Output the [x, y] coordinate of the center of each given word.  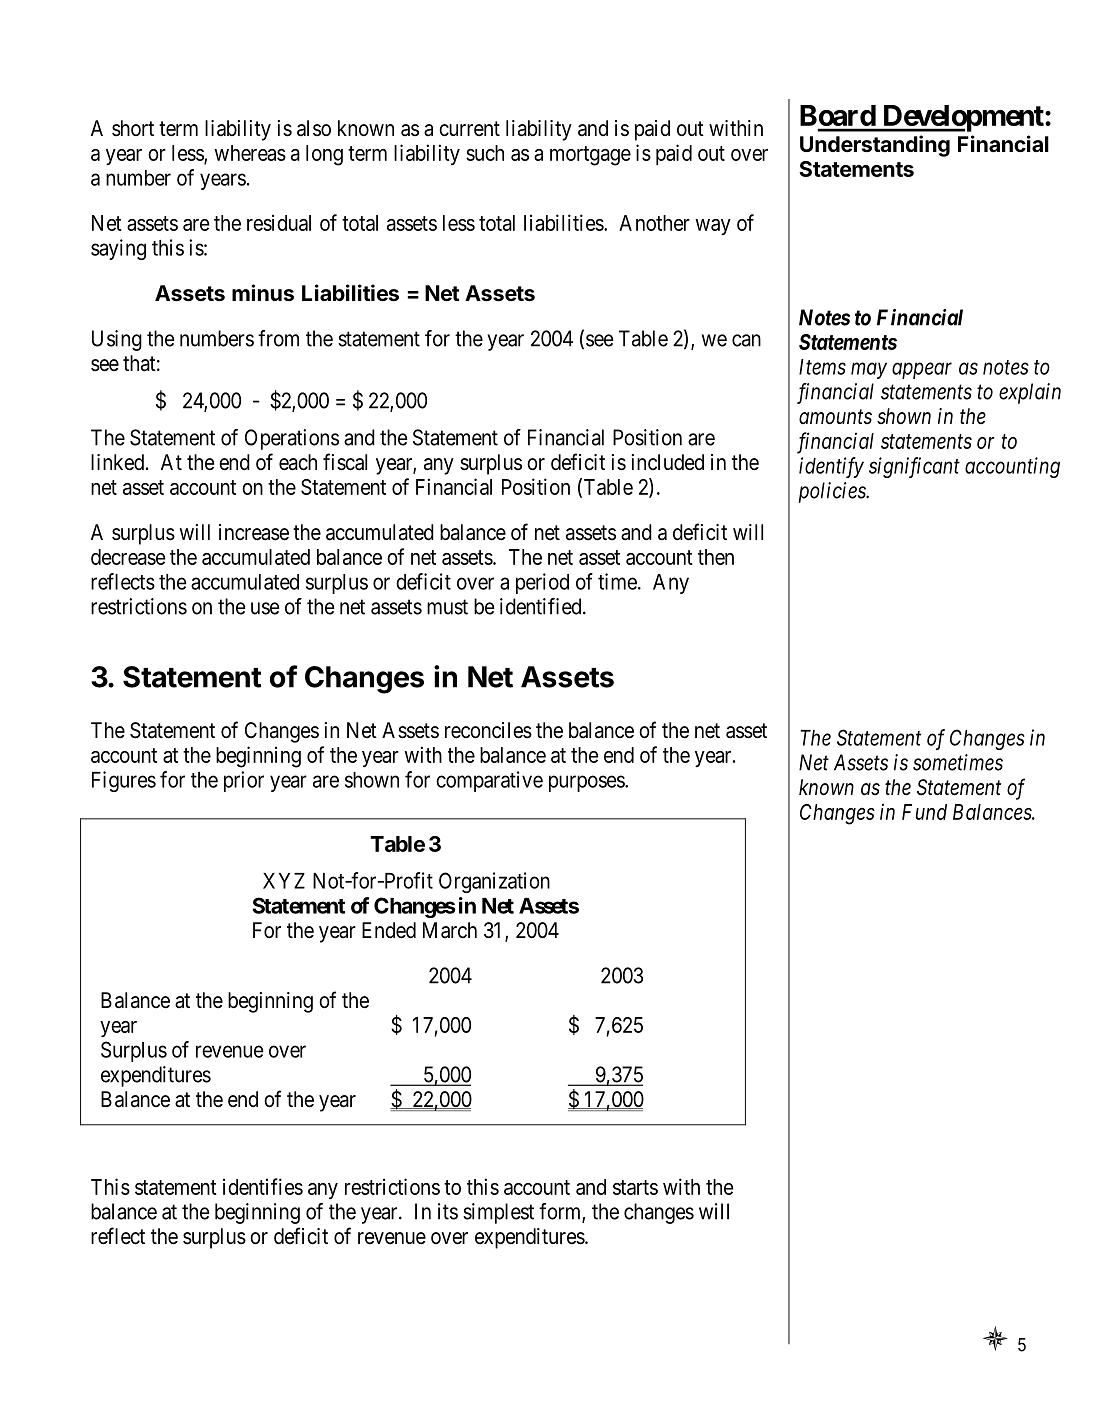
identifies [263, 1186]
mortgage [590, 156]
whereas [250, 153]
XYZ [284, 881]
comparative [489, 781]
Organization [494, 882]
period [542, 583]
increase [254, 532]
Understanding [875, 146]
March [450, 930]
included [668, 462]
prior [244, 781]
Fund [924, 812]
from [278, 338]
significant [914, 467]
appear [922, 371]
